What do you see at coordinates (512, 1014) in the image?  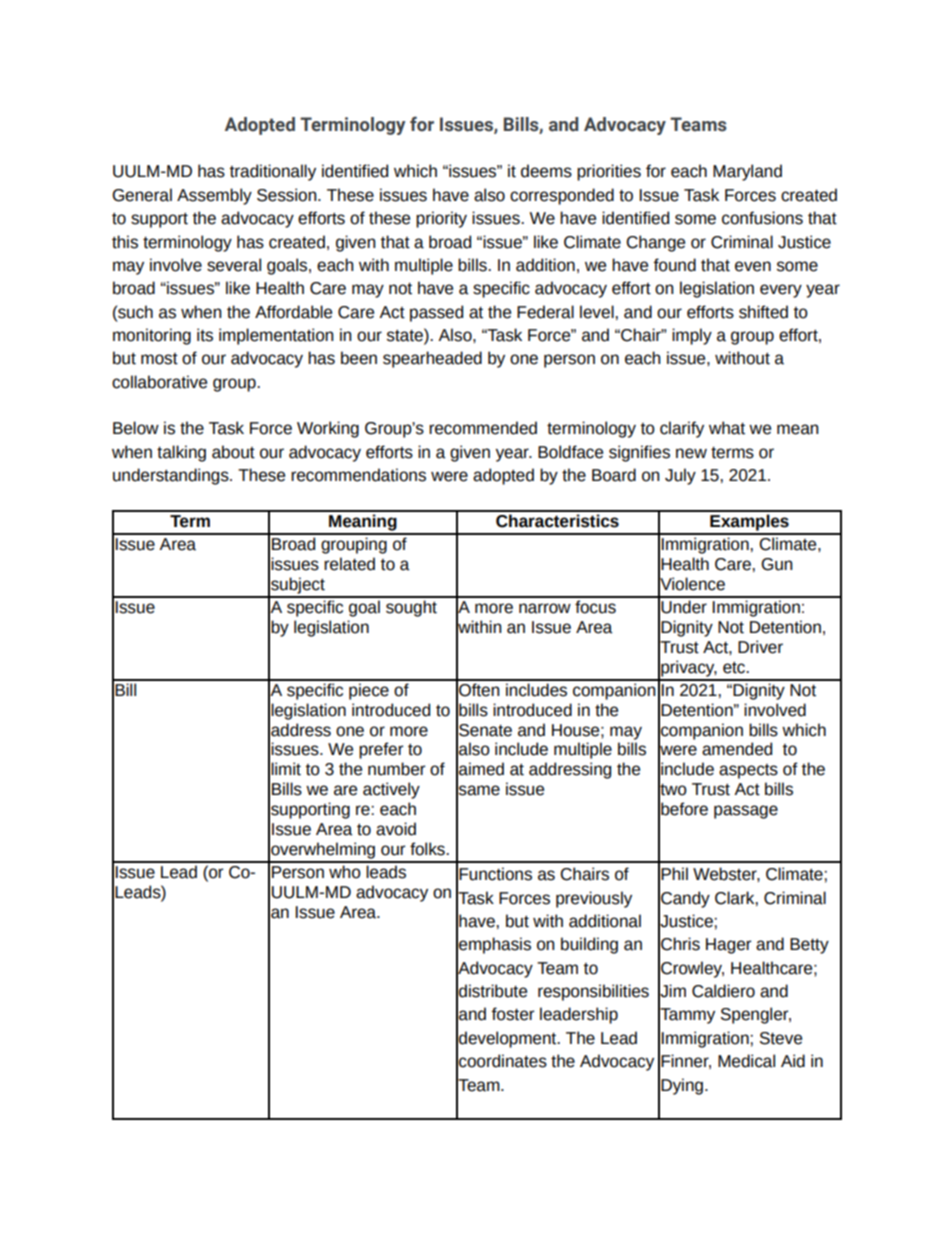 I see `foster` at bounding box center [512, 1014].
